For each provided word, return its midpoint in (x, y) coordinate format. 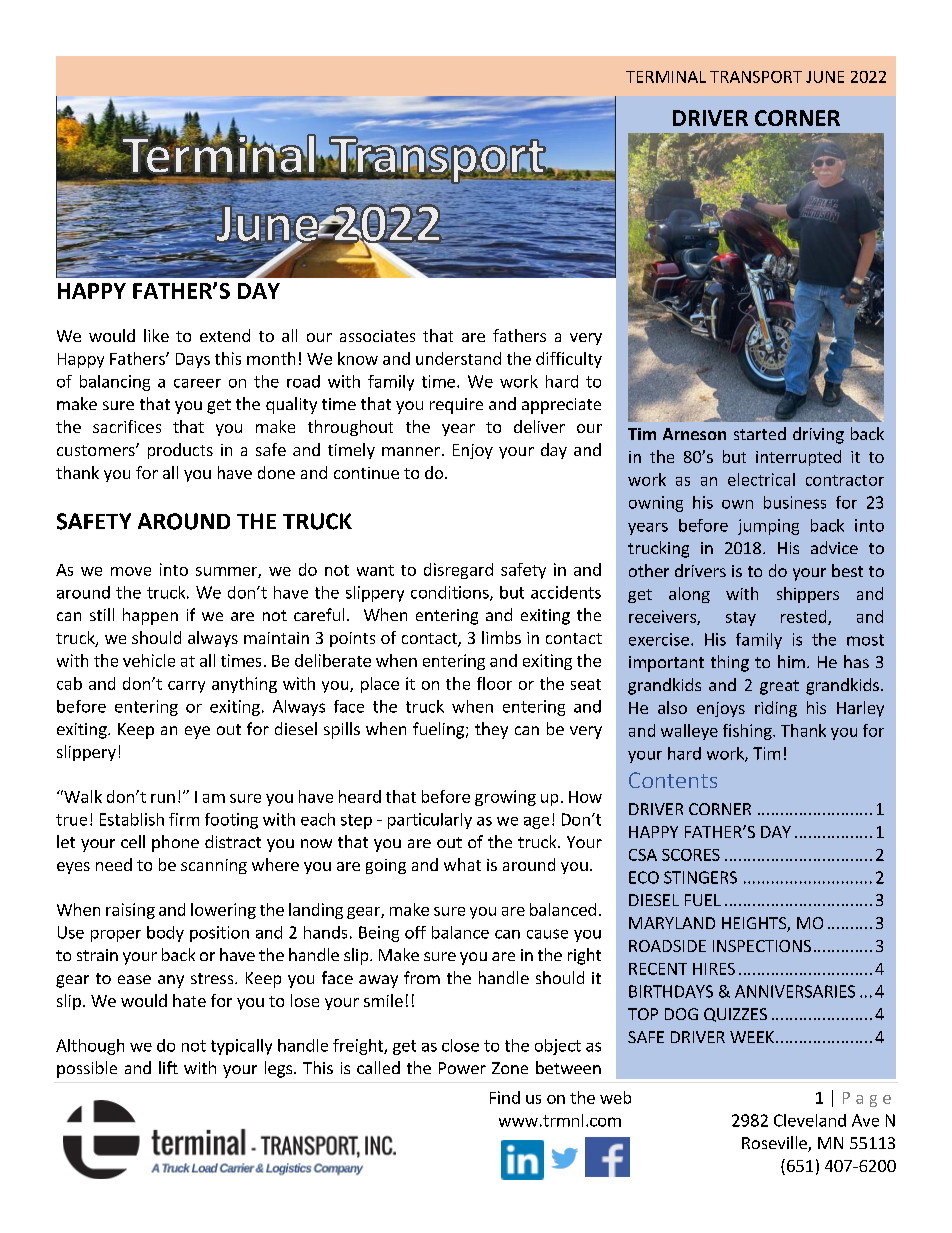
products (180, 451)
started (760, 433)
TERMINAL (666, 77)
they (491, 730)
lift (168, 1067)
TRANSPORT (756, 77)
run (163, 798)
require (456, 406)
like (156, 335)
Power (462, 1068)
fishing (748, 732)
